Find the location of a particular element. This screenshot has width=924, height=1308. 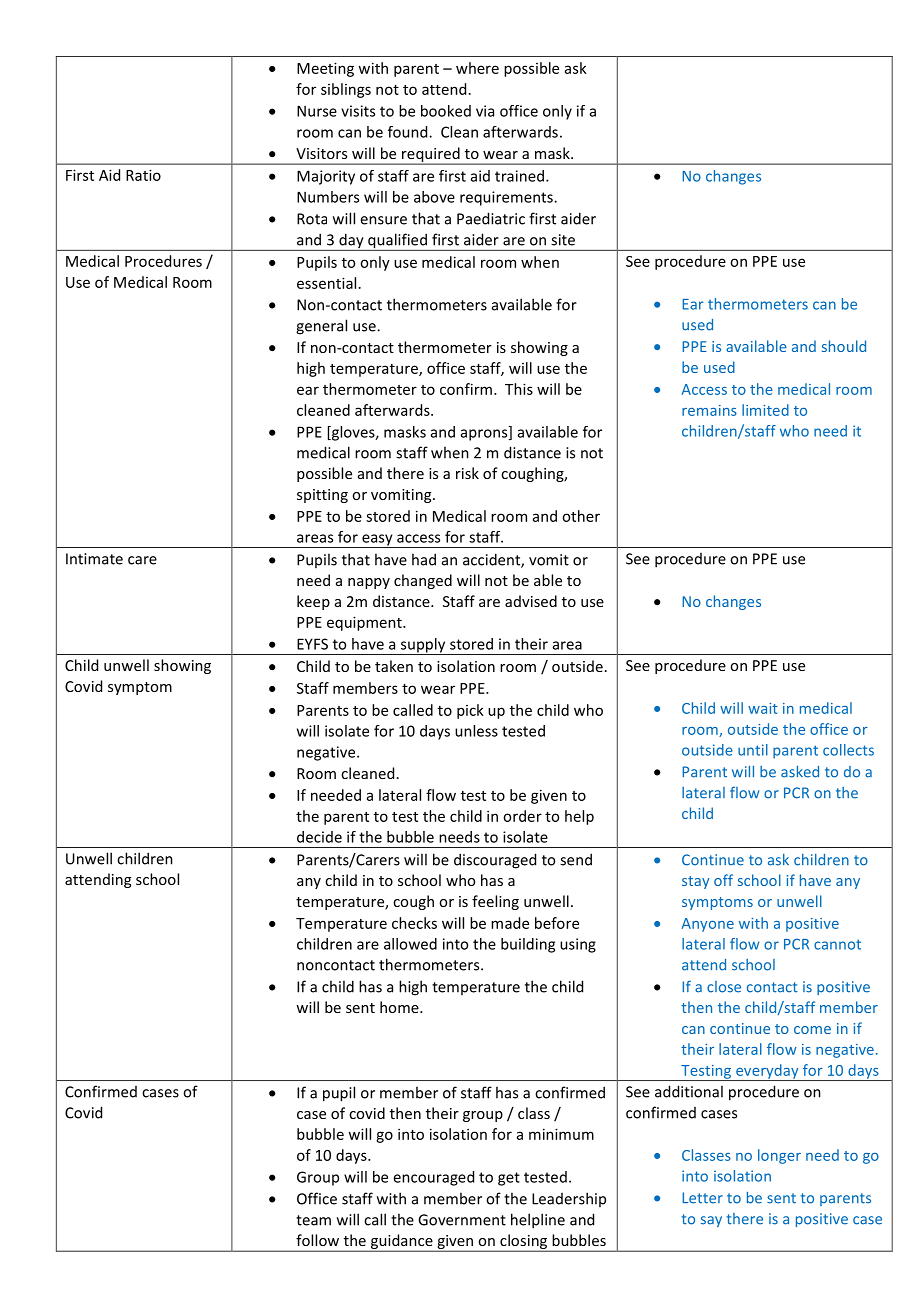

general is located at coordinates (321, 327).
